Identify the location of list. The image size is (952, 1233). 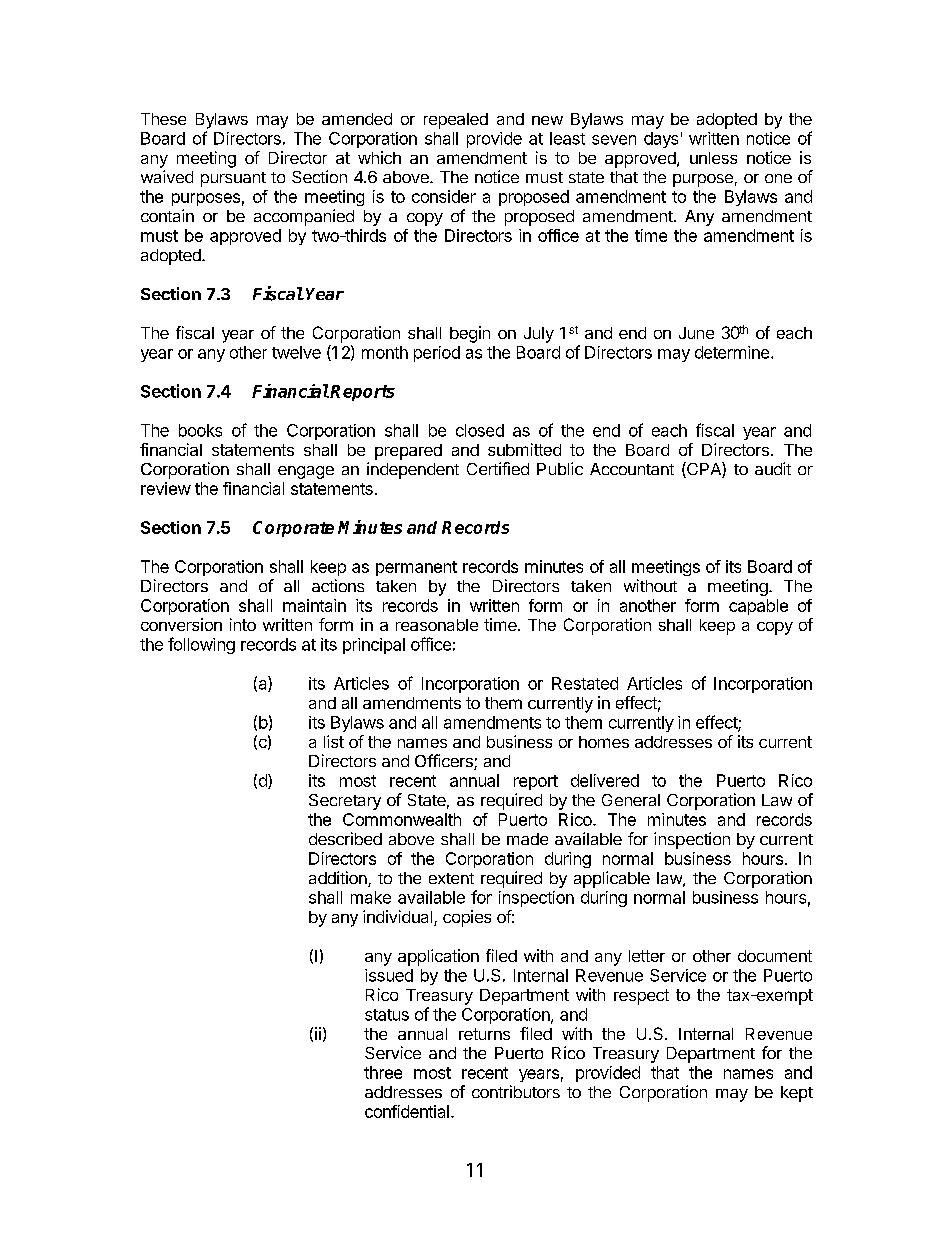
(334, 741).
